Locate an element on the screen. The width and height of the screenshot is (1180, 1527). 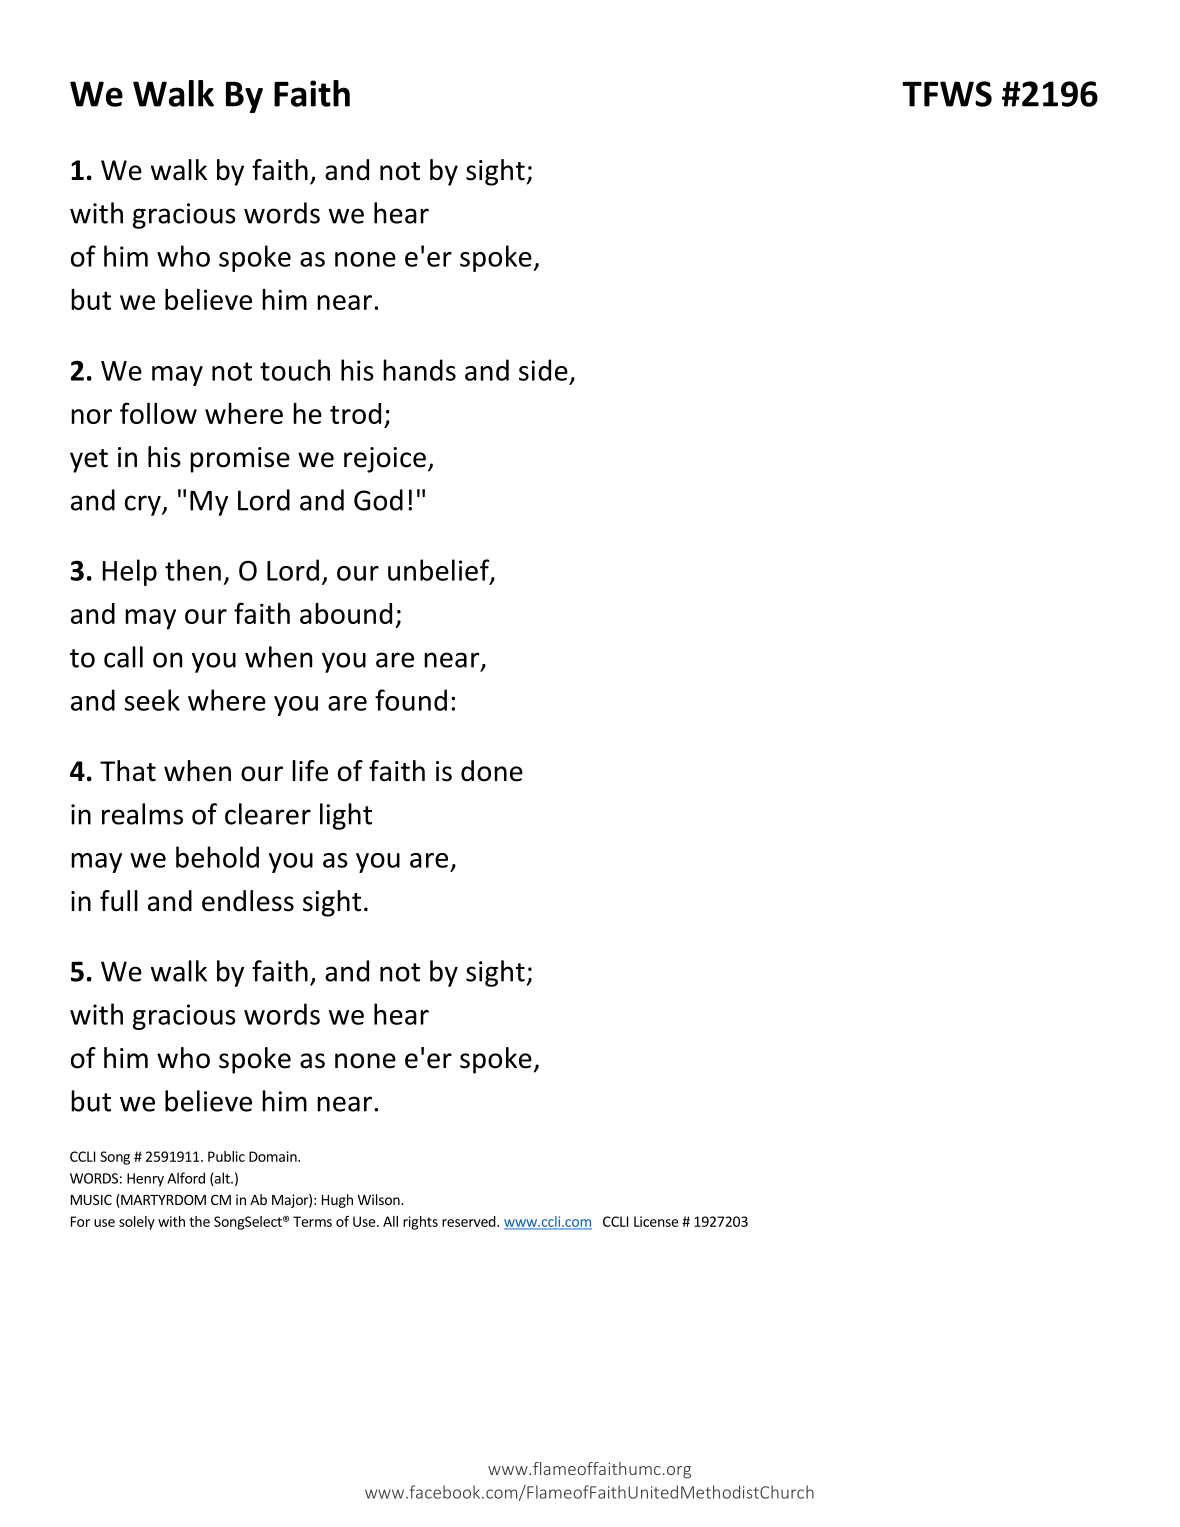
endless is located at coordinates (248, 901).
